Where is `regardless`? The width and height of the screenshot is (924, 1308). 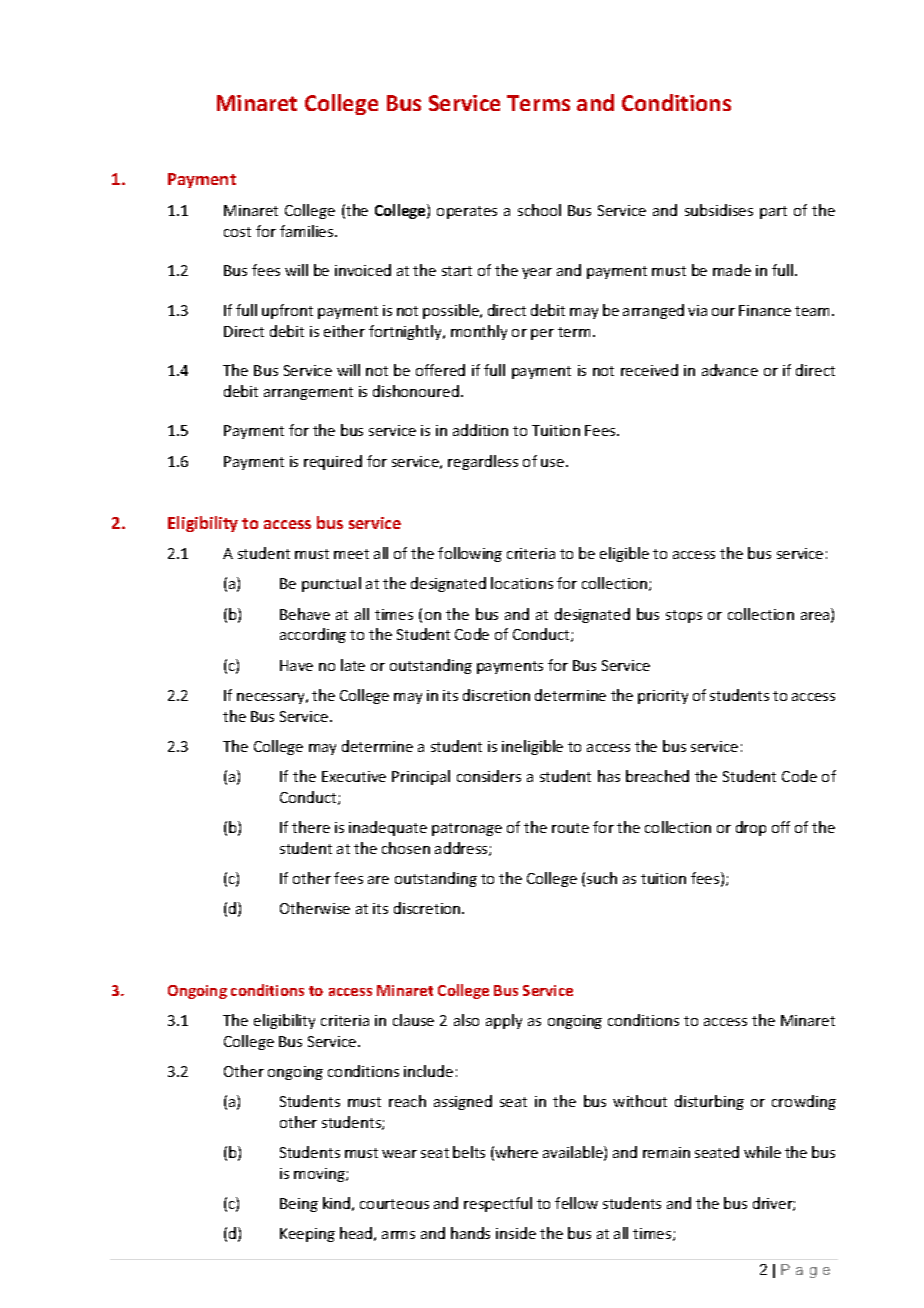
regardless is located at coordinates (483, 462).
